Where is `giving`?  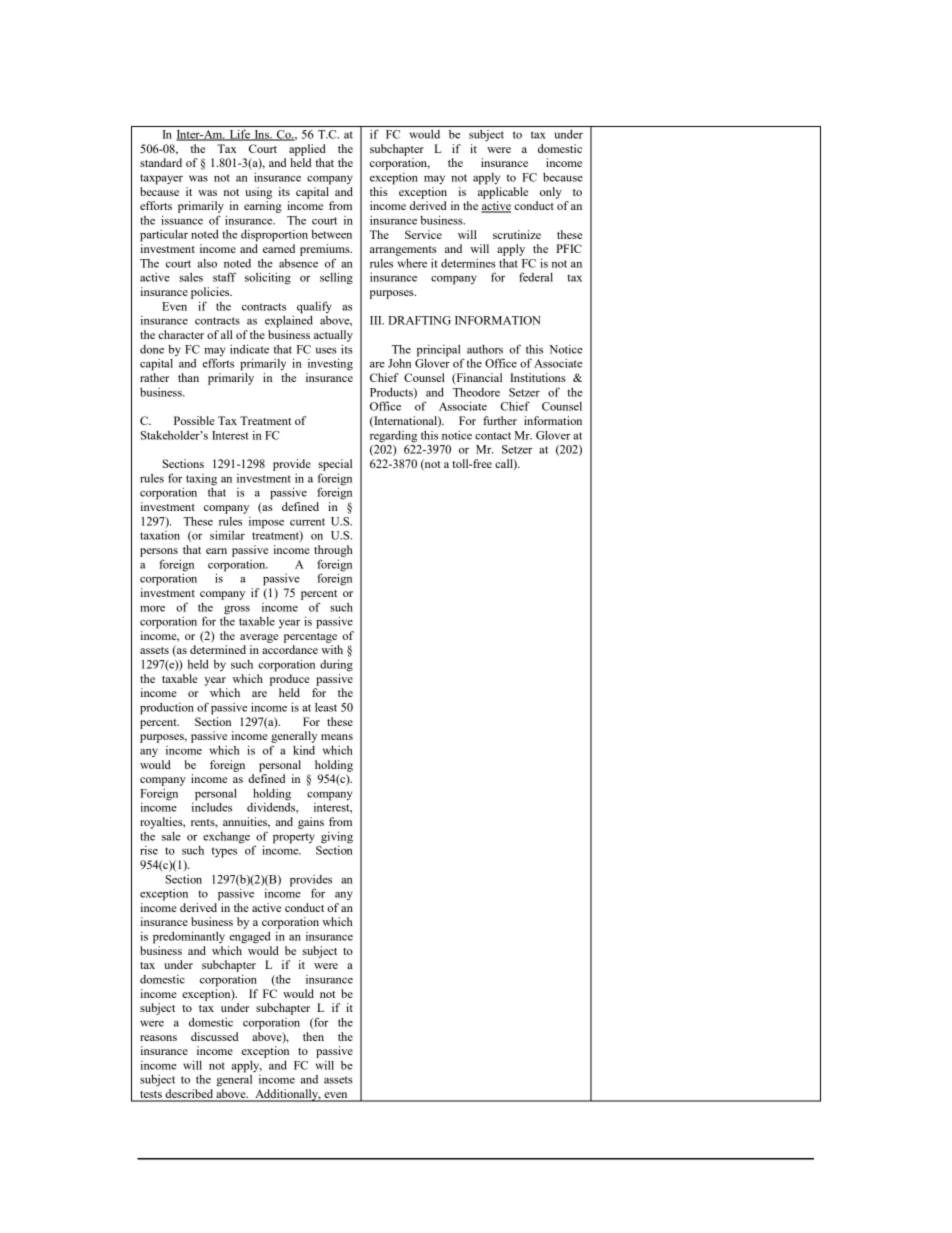 giving is located at coordinates (337, 837).
